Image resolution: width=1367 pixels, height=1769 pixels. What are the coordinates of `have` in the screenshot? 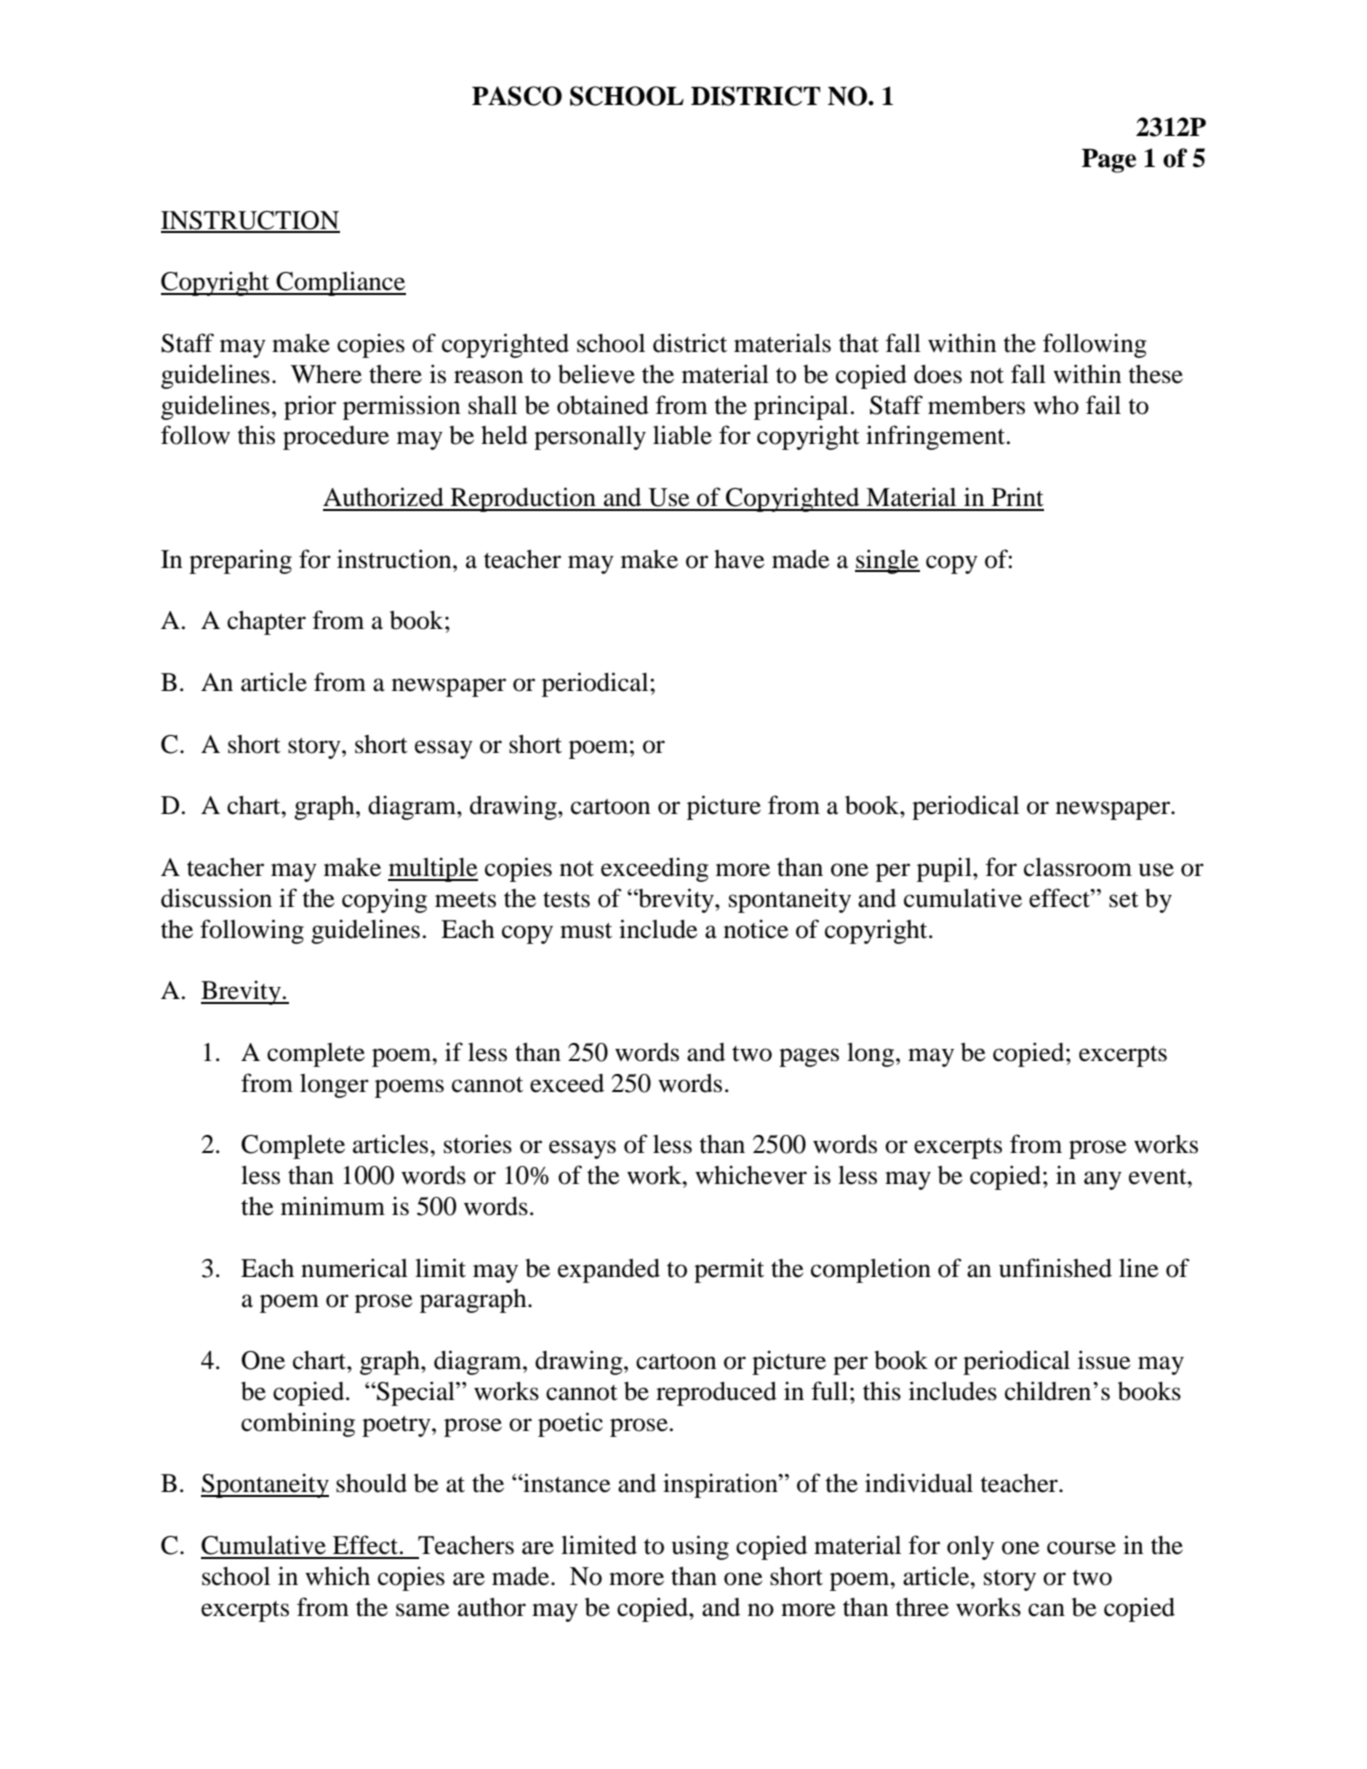 It's located at (739, 559).
